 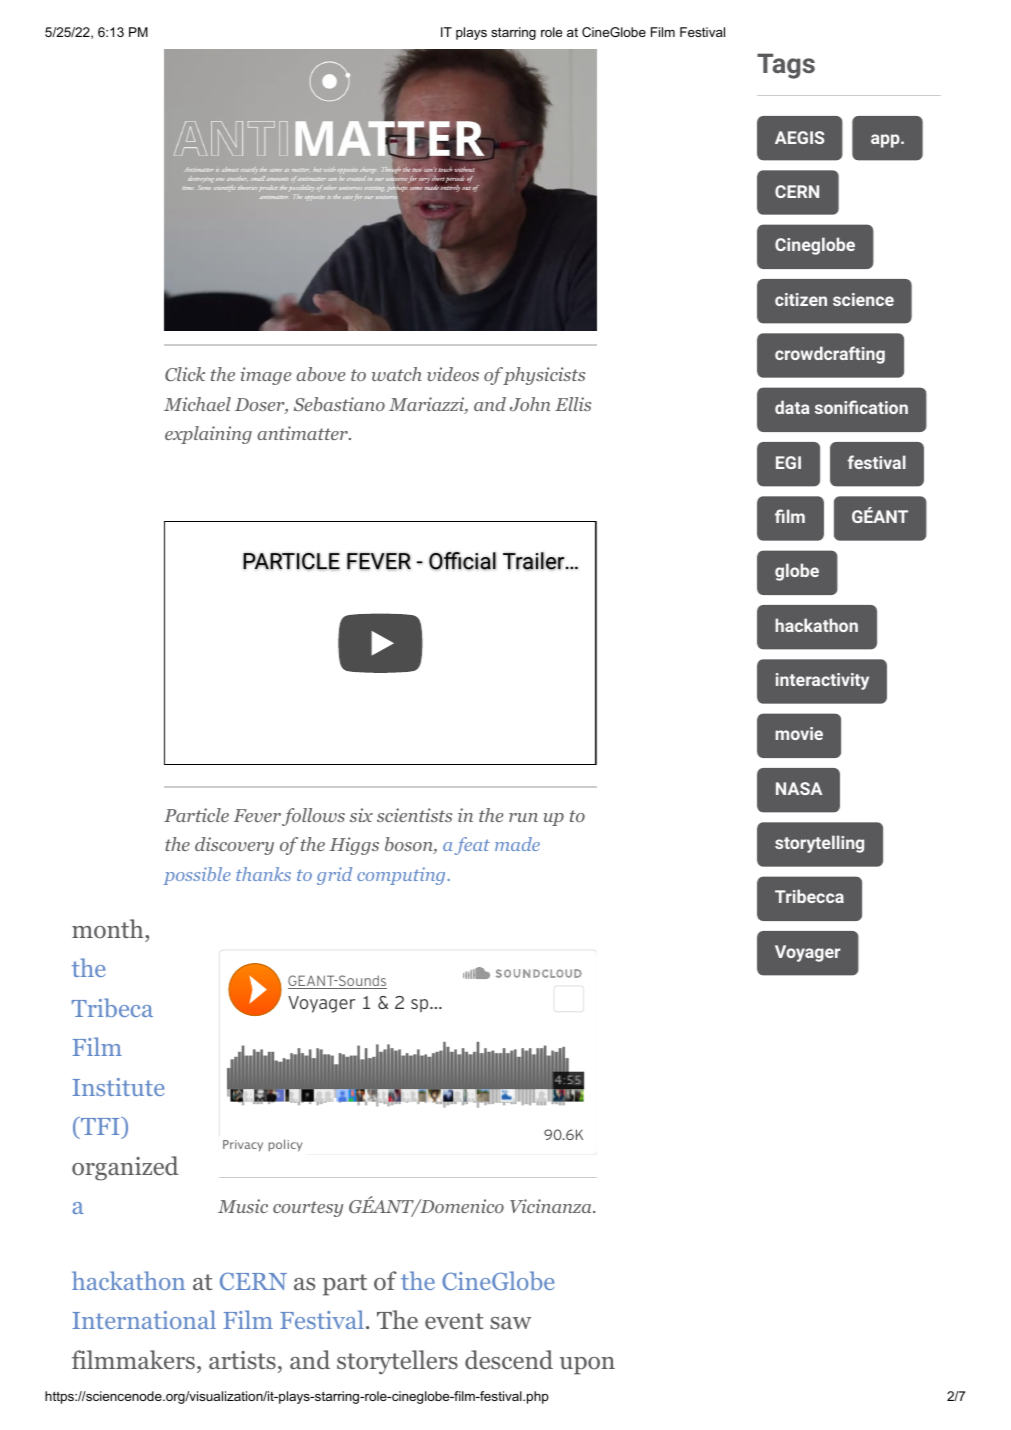 I want to click on movie, so click(x=799, y=733).
